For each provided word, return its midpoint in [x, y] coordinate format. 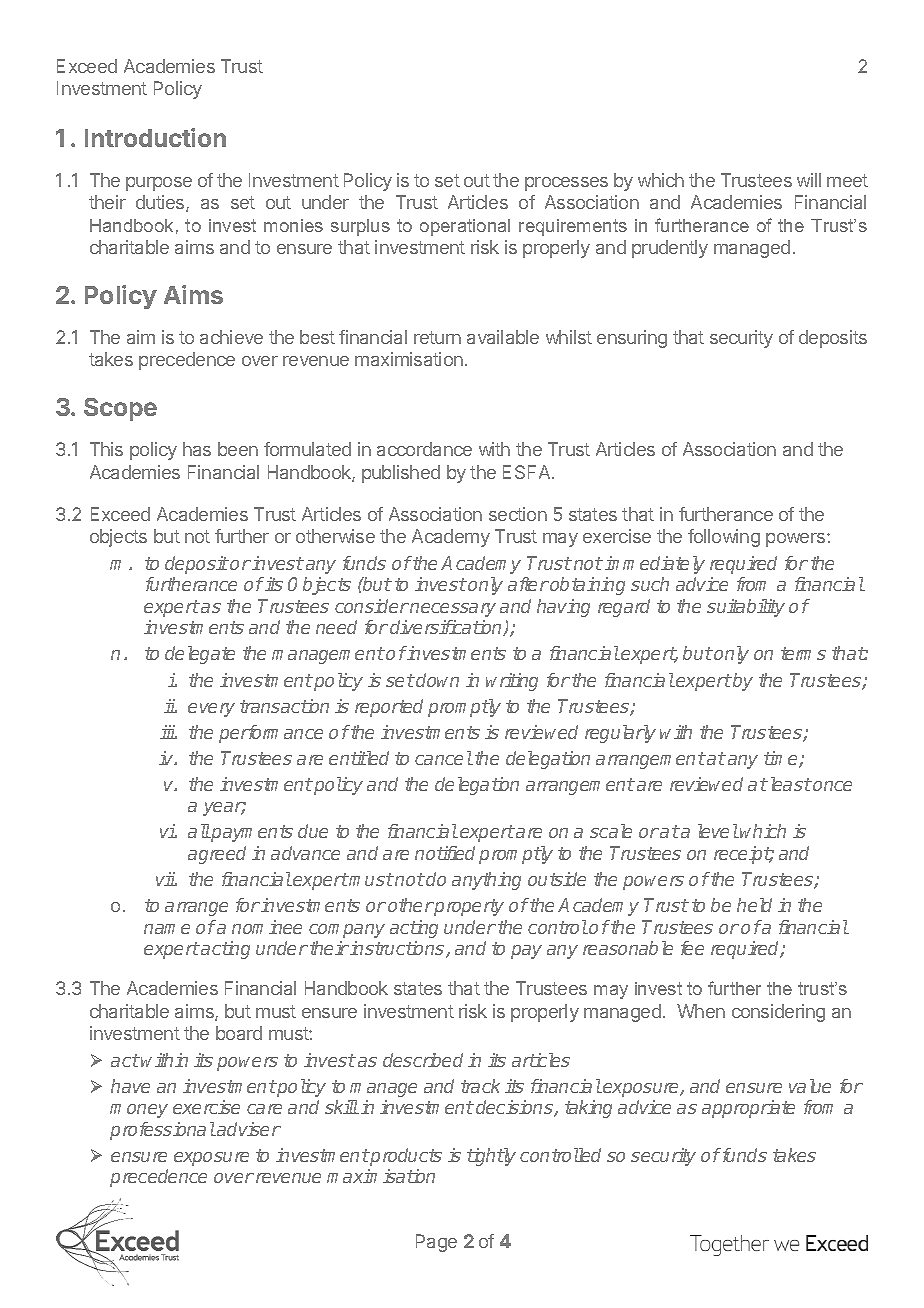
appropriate [748, 1109]
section [518, 514]
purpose [159, 184]
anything [486, 881]
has [197, 449]
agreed [217, 855]
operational [465, 227]
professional [162, 1131]
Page [436, 1243]
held [754, 905]
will [809, 180]
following [724, 538]
